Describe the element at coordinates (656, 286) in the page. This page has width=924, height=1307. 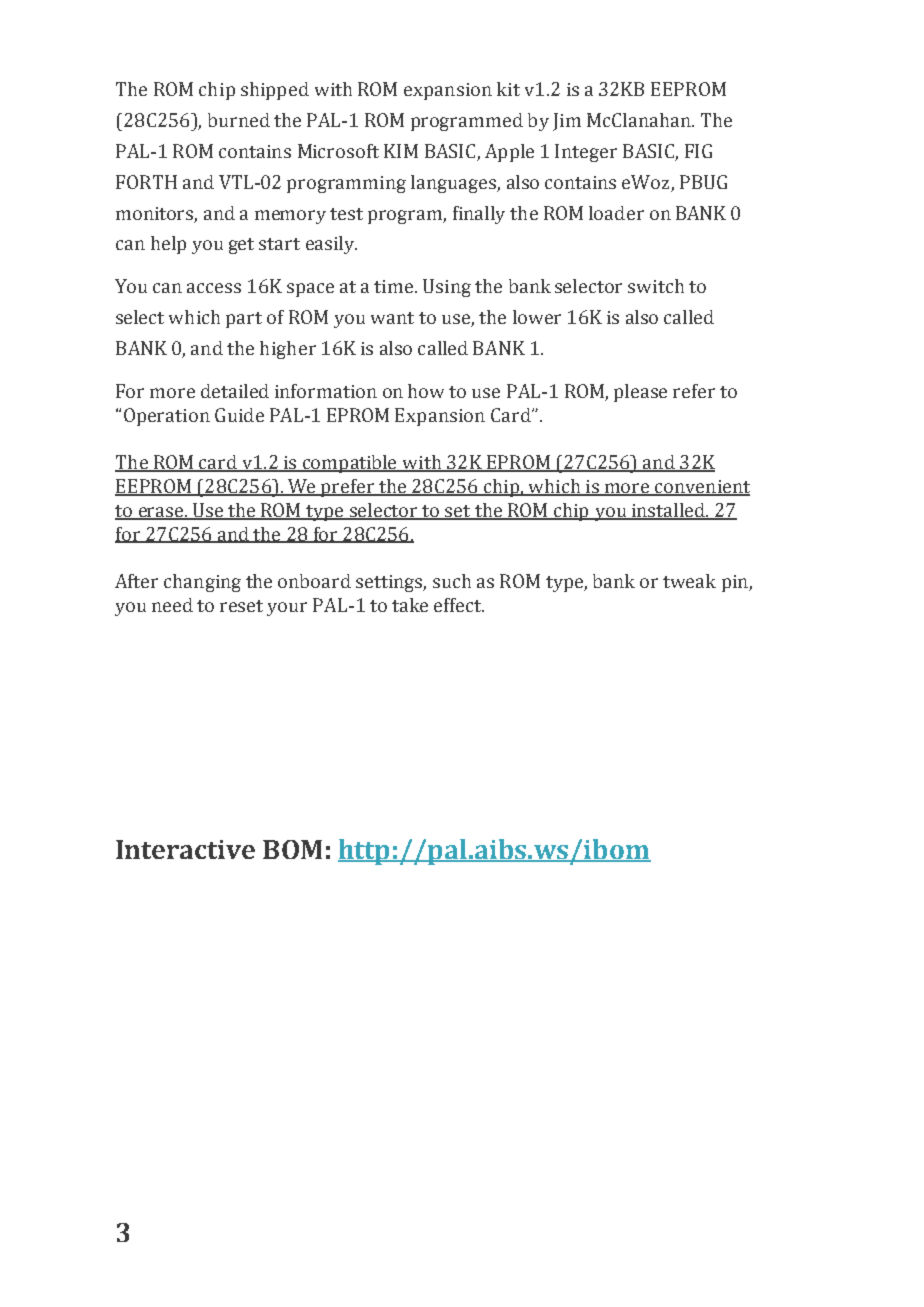
I see `switch` at that location.
